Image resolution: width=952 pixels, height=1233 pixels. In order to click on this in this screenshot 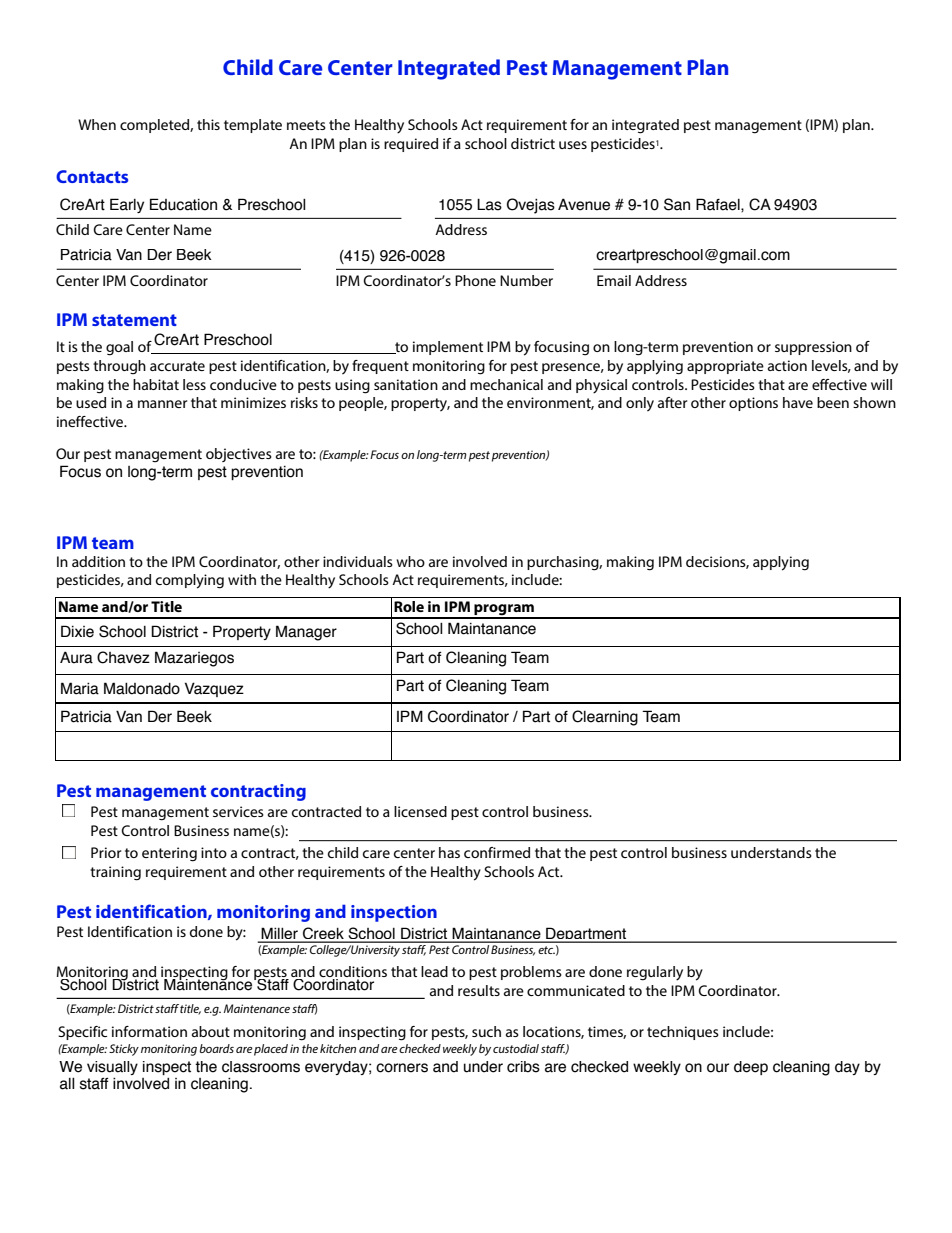, I will do `click(208, 124)`.
